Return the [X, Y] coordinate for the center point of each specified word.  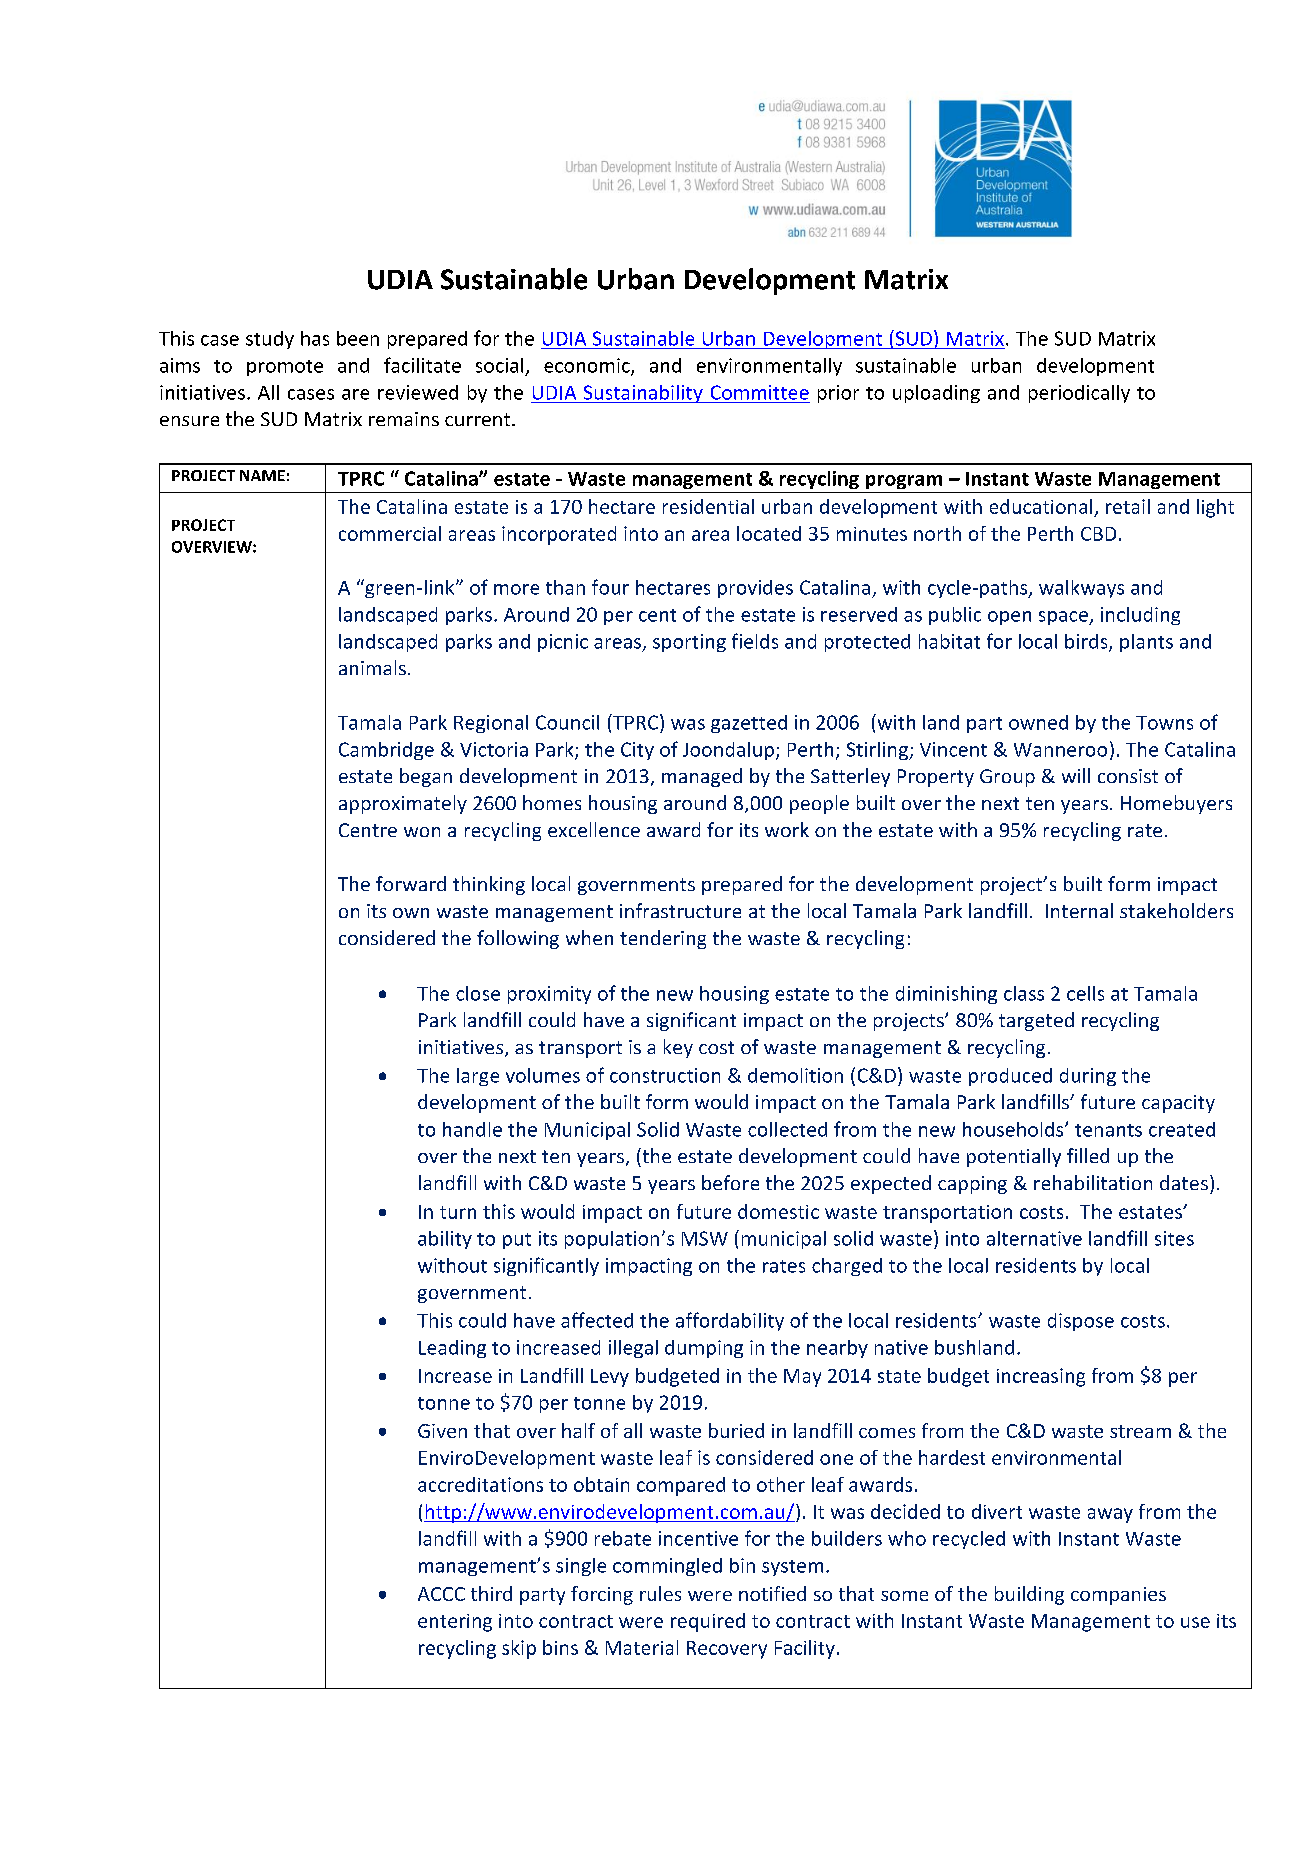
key [678, 1048]
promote [285, 368]
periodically [1079, 394]
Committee [760, 392]
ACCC [441, 1594]
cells [1085, 993]
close [478, 993]
